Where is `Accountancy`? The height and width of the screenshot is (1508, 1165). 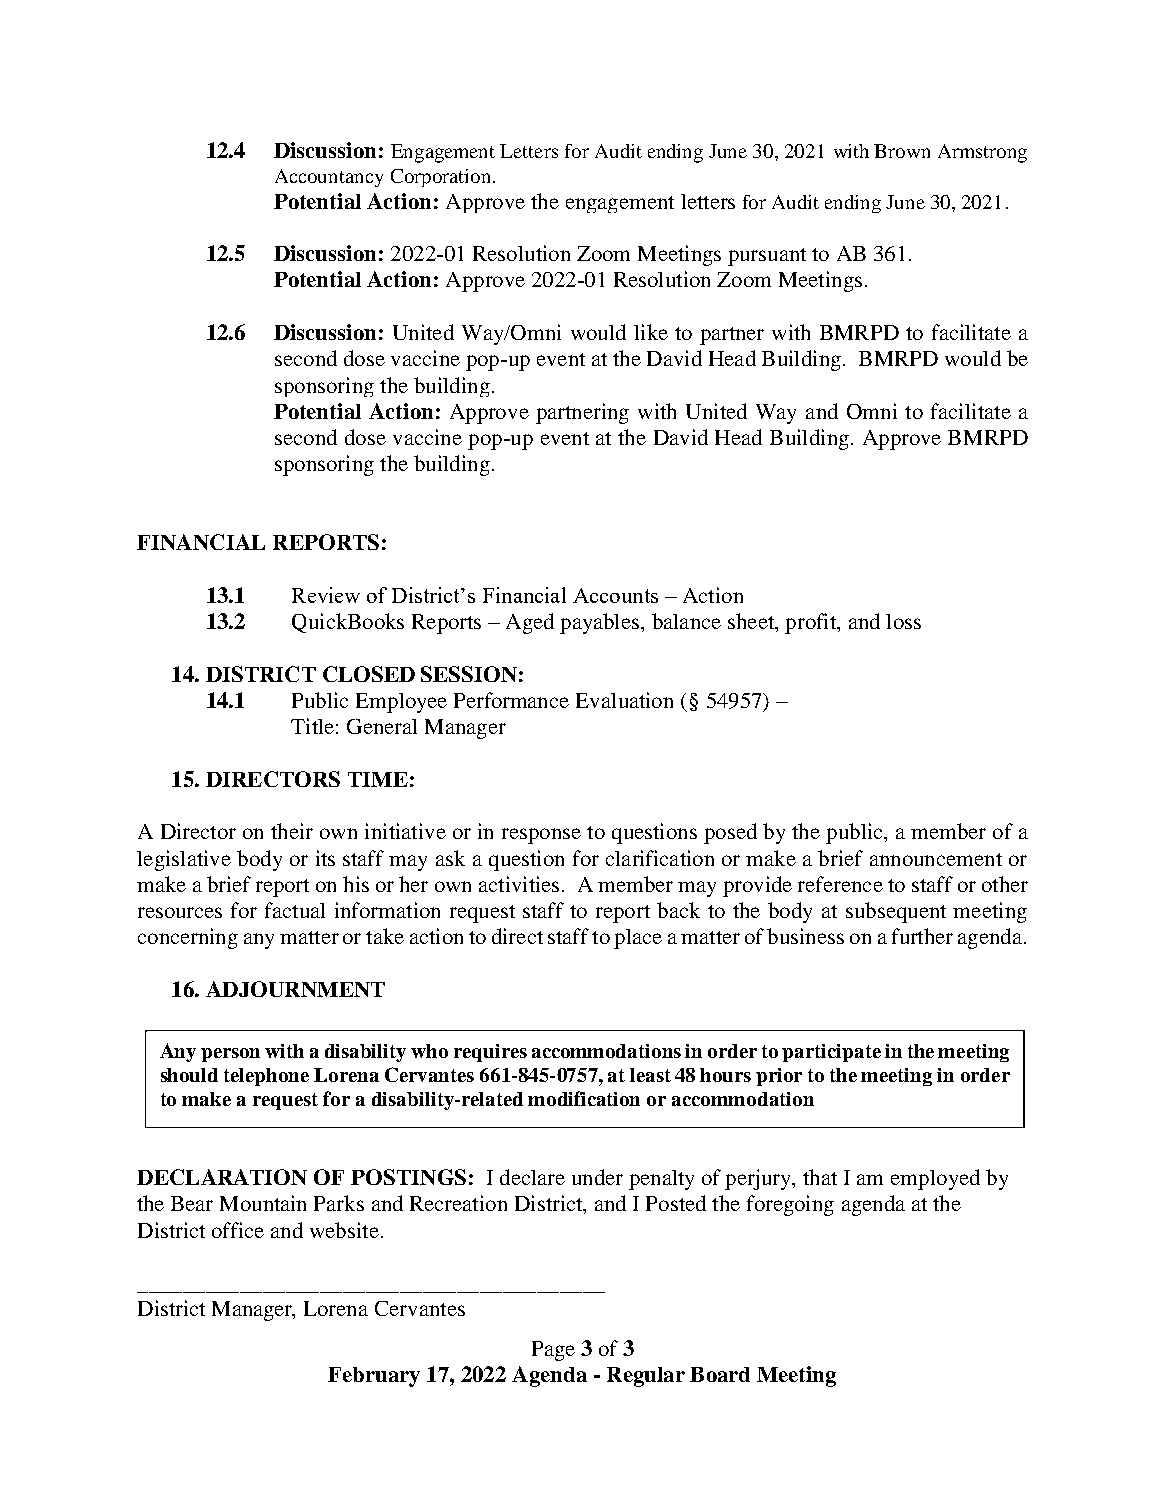
Accountancy is located at coordinates (329, 178).
